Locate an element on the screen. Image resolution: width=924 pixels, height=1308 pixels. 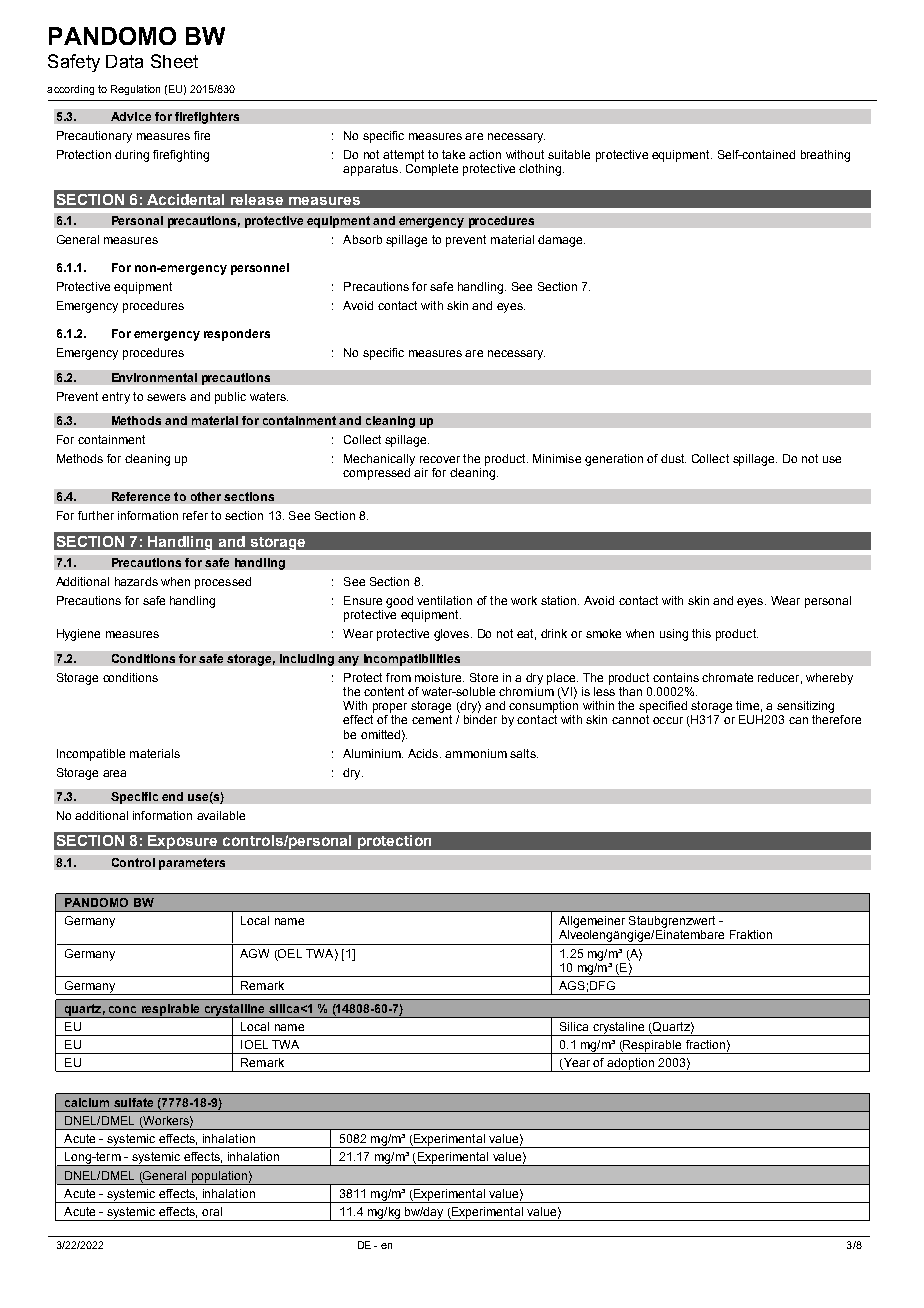
breathing is located at coordinates (825, 156).
